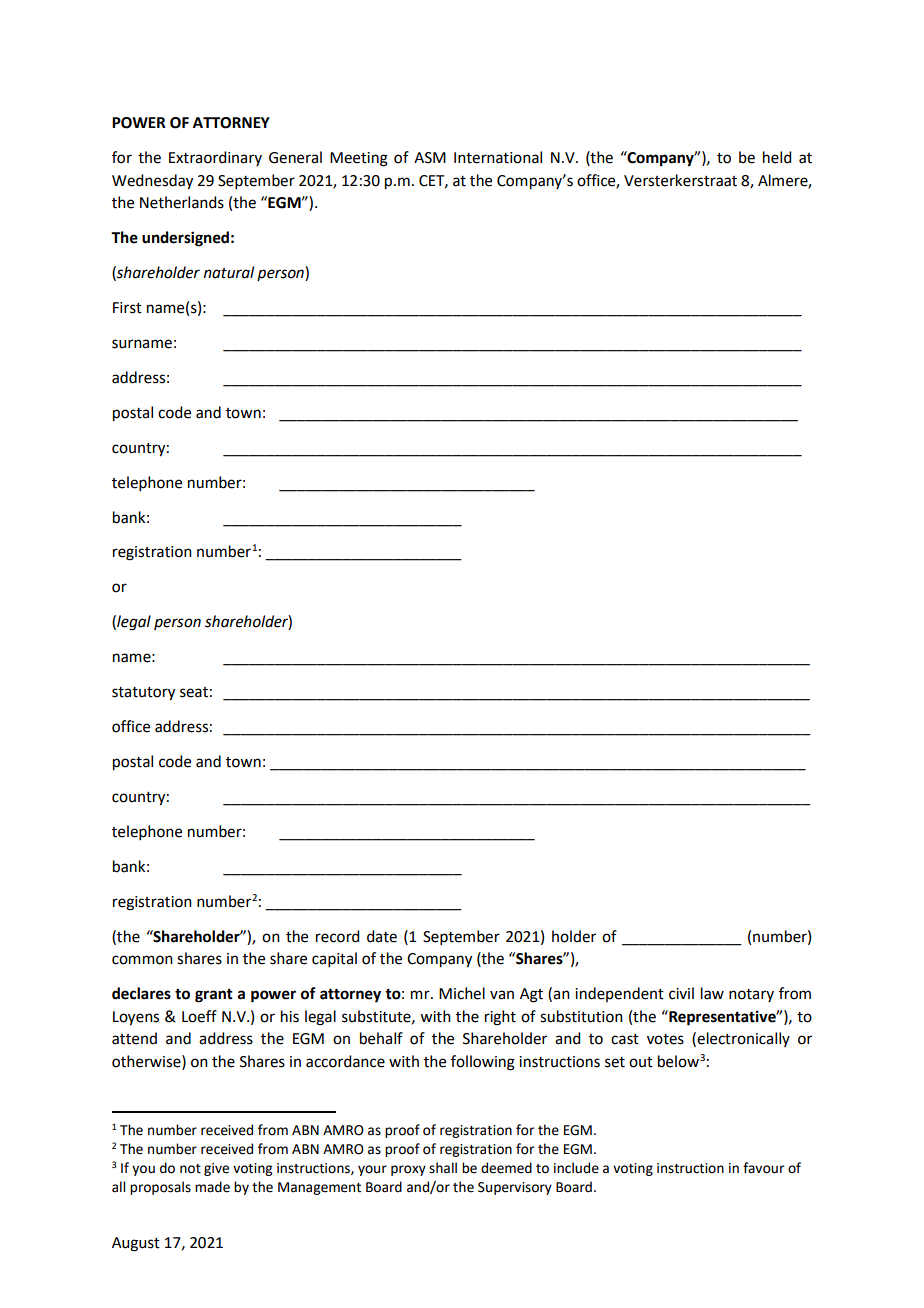 The width and height of the image is (924, 1308). Describe the element at coordinates (212, 1187) in the image. I see `made` at that location.
